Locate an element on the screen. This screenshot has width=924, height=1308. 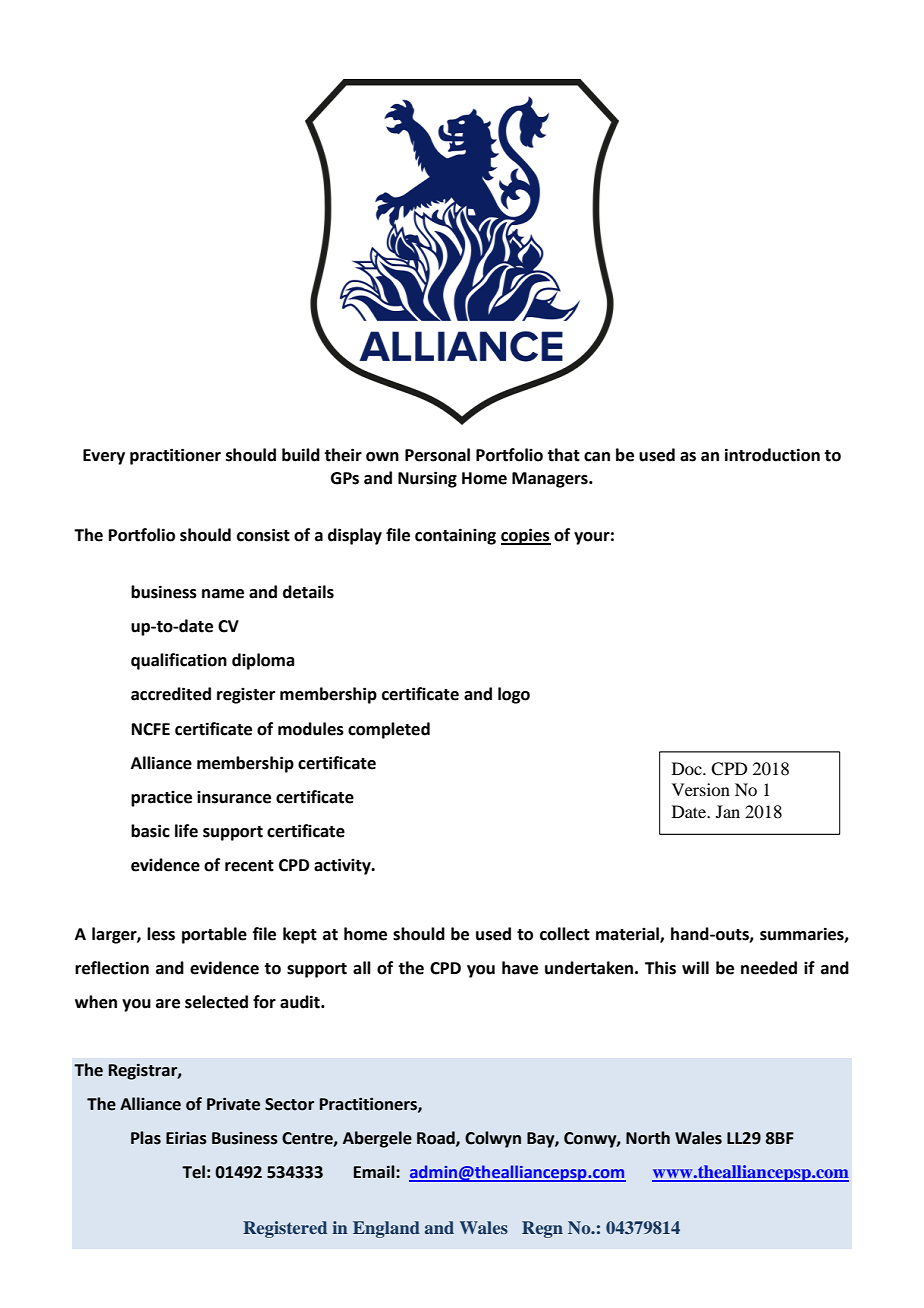
activity is located at coordinates (343, 866).
